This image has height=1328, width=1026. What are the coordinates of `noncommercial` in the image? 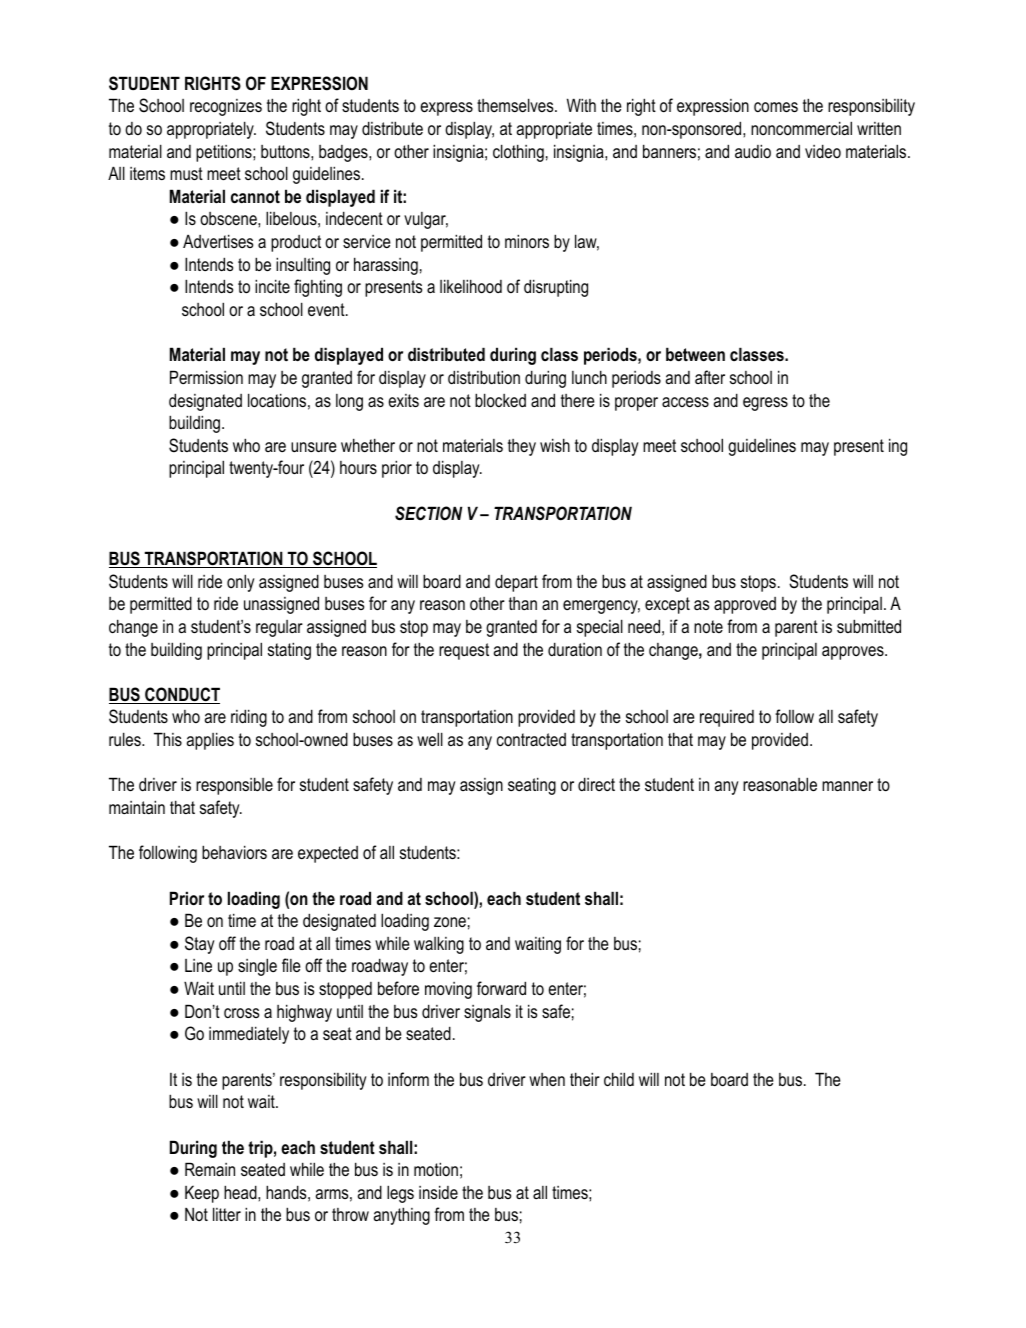 It's located at (801, 128).
